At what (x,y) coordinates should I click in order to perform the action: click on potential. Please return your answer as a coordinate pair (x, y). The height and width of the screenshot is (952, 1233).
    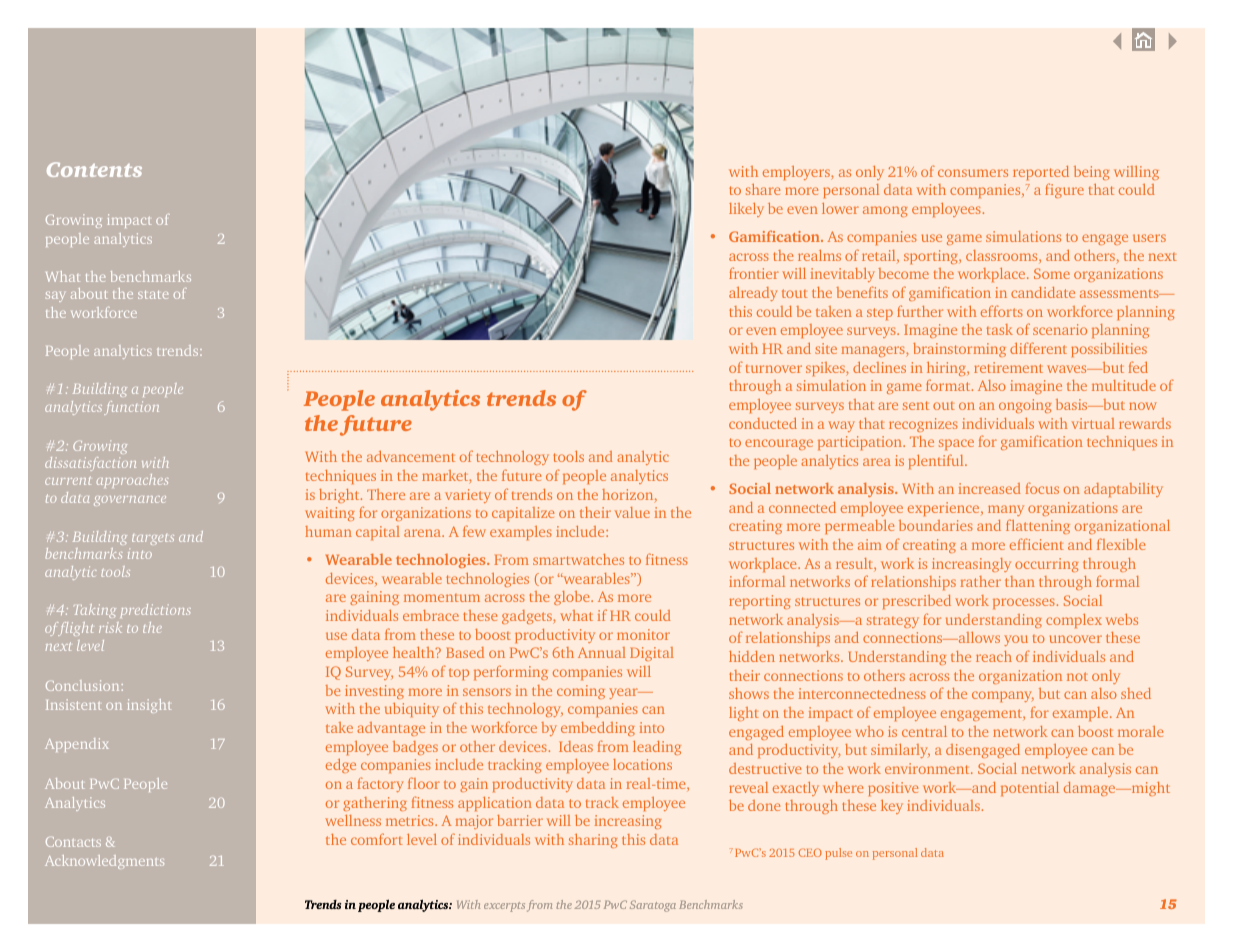
    Looking at the image, I should click on (1030, 789).
